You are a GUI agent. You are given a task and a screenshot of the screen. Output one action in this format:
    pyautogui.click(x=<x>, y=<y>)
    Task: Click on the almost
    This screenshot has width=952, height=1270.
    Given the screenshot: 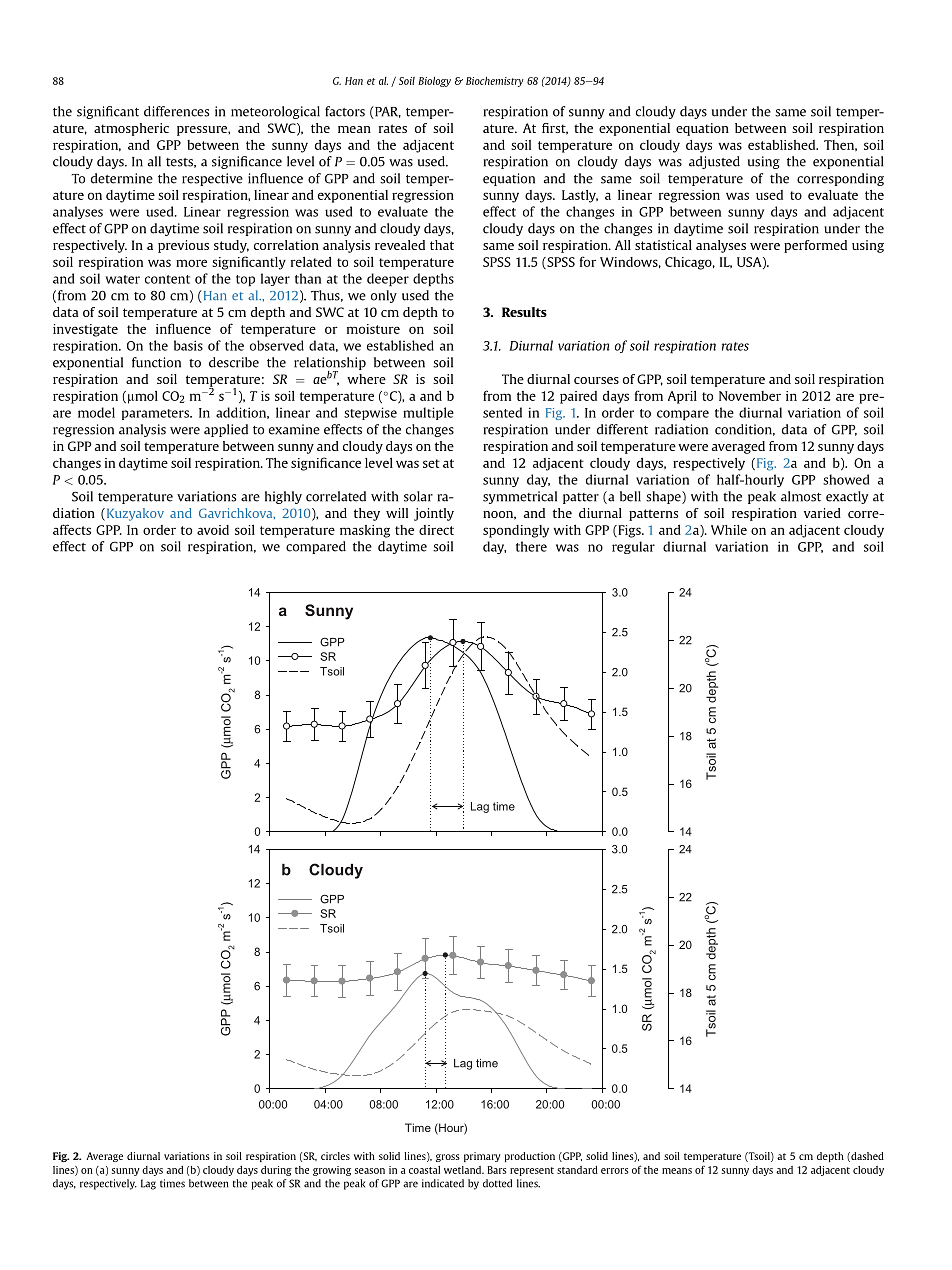 What is the action you would take?
    pyautogui.click(x=801, y=496)
